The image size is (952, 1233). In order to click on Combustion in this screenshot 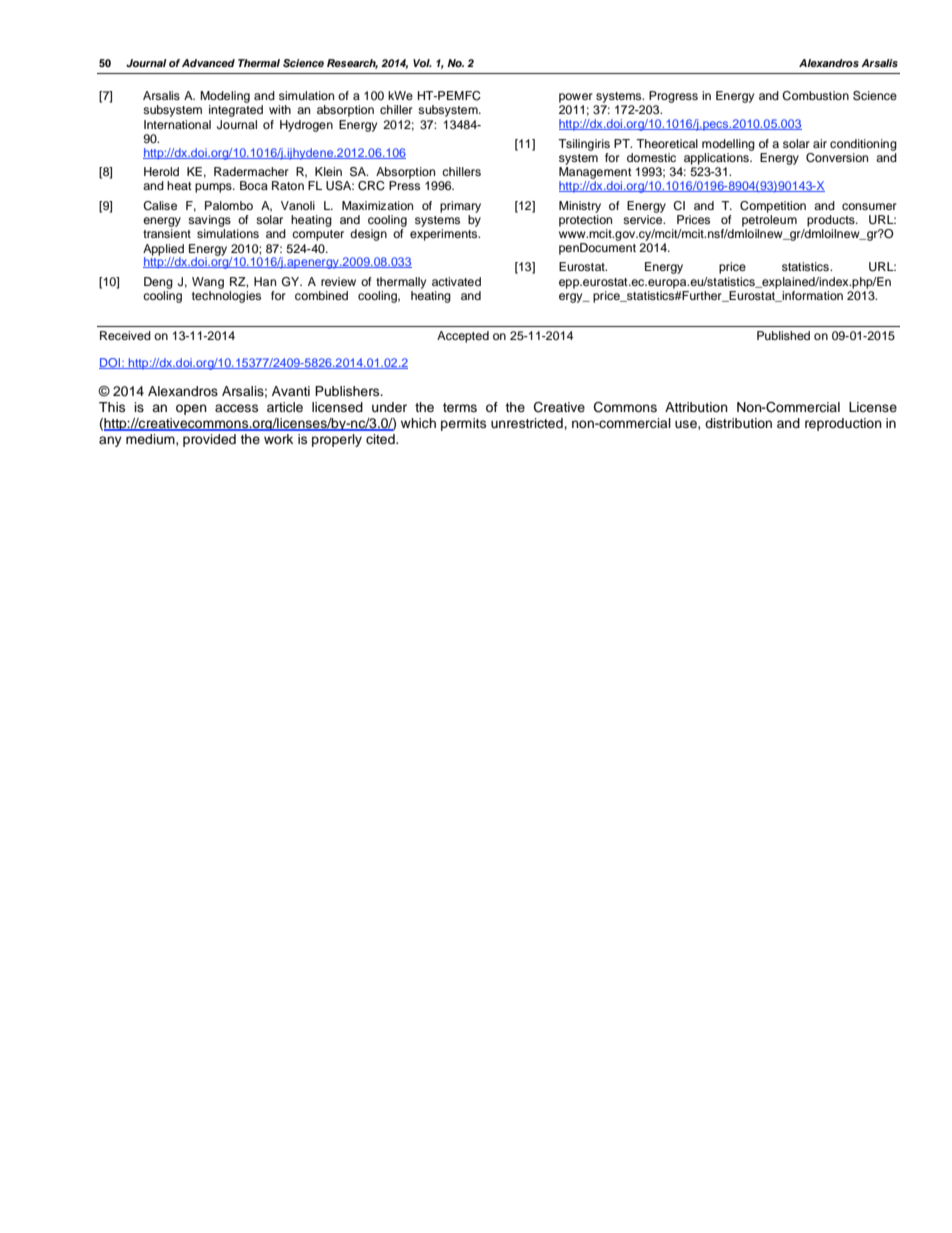, I will do `click(815, 96)`.
